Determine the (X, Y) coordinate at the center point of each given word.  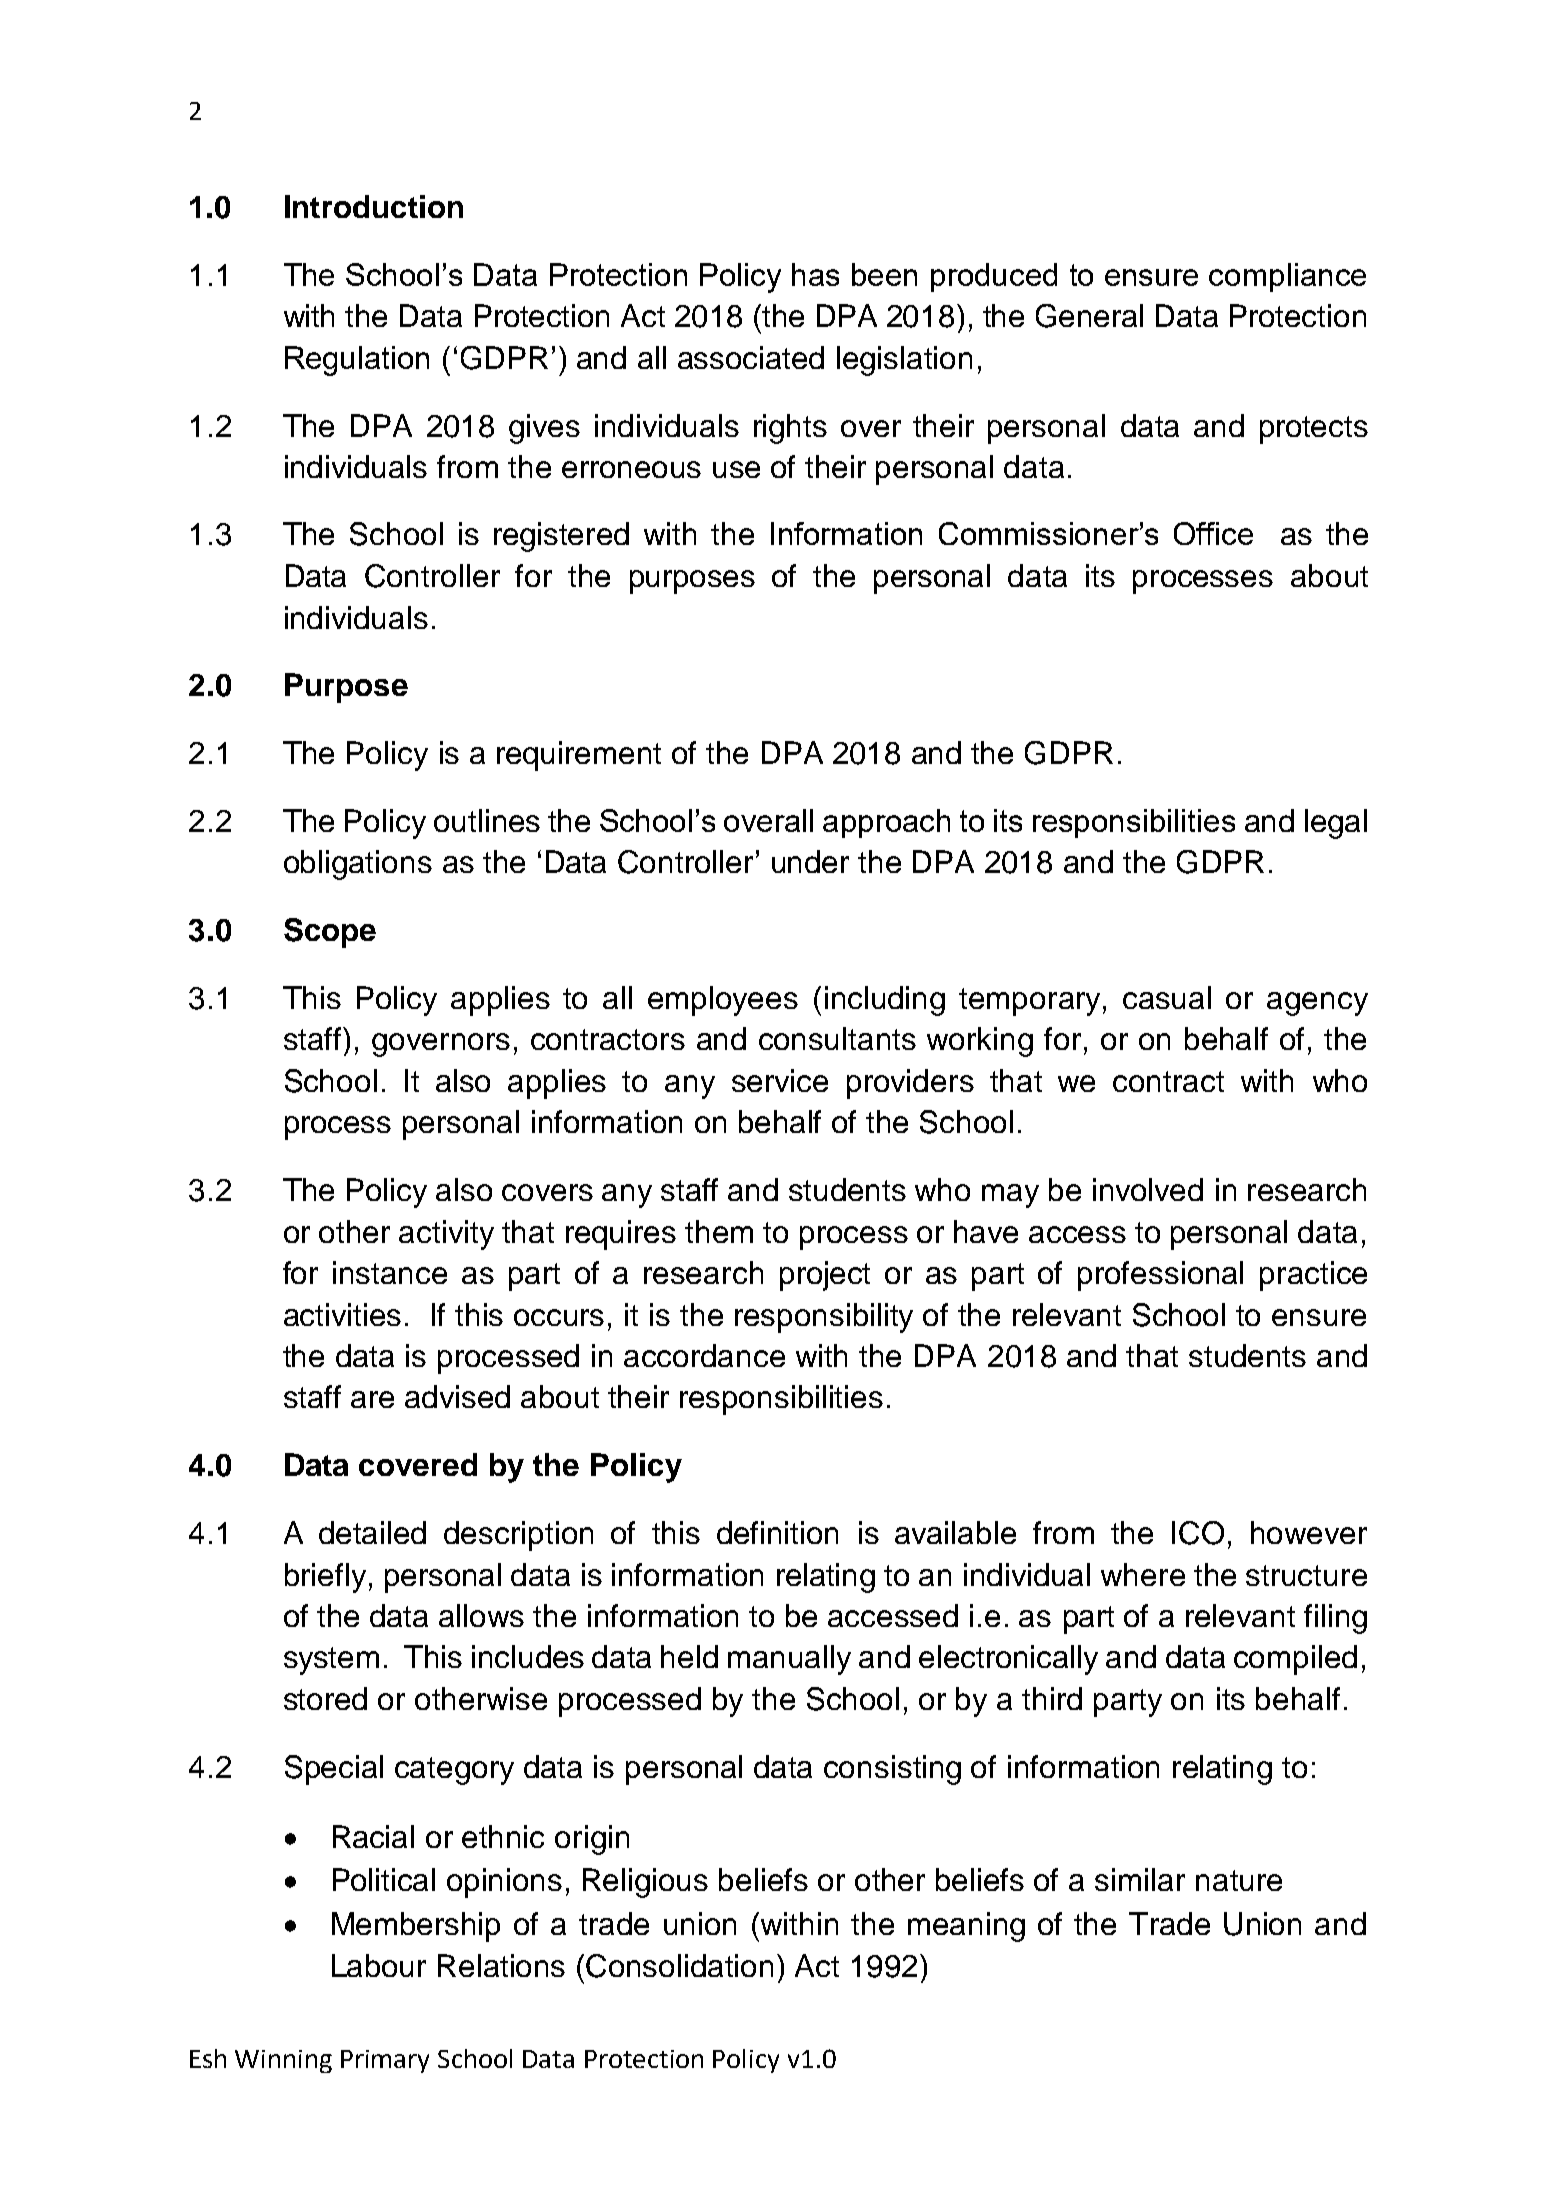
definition (777, 1532)
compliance (1287, 277)
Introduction (374, 206)
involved (1148, 1189)
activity (446, 1235)
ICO (1198, 1533)
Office (1213, 533)
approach (886, 823)
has (815, 274)
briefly (325, 1578)
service (780, 1080)
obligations (358, 865)
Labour (379, 1965)
